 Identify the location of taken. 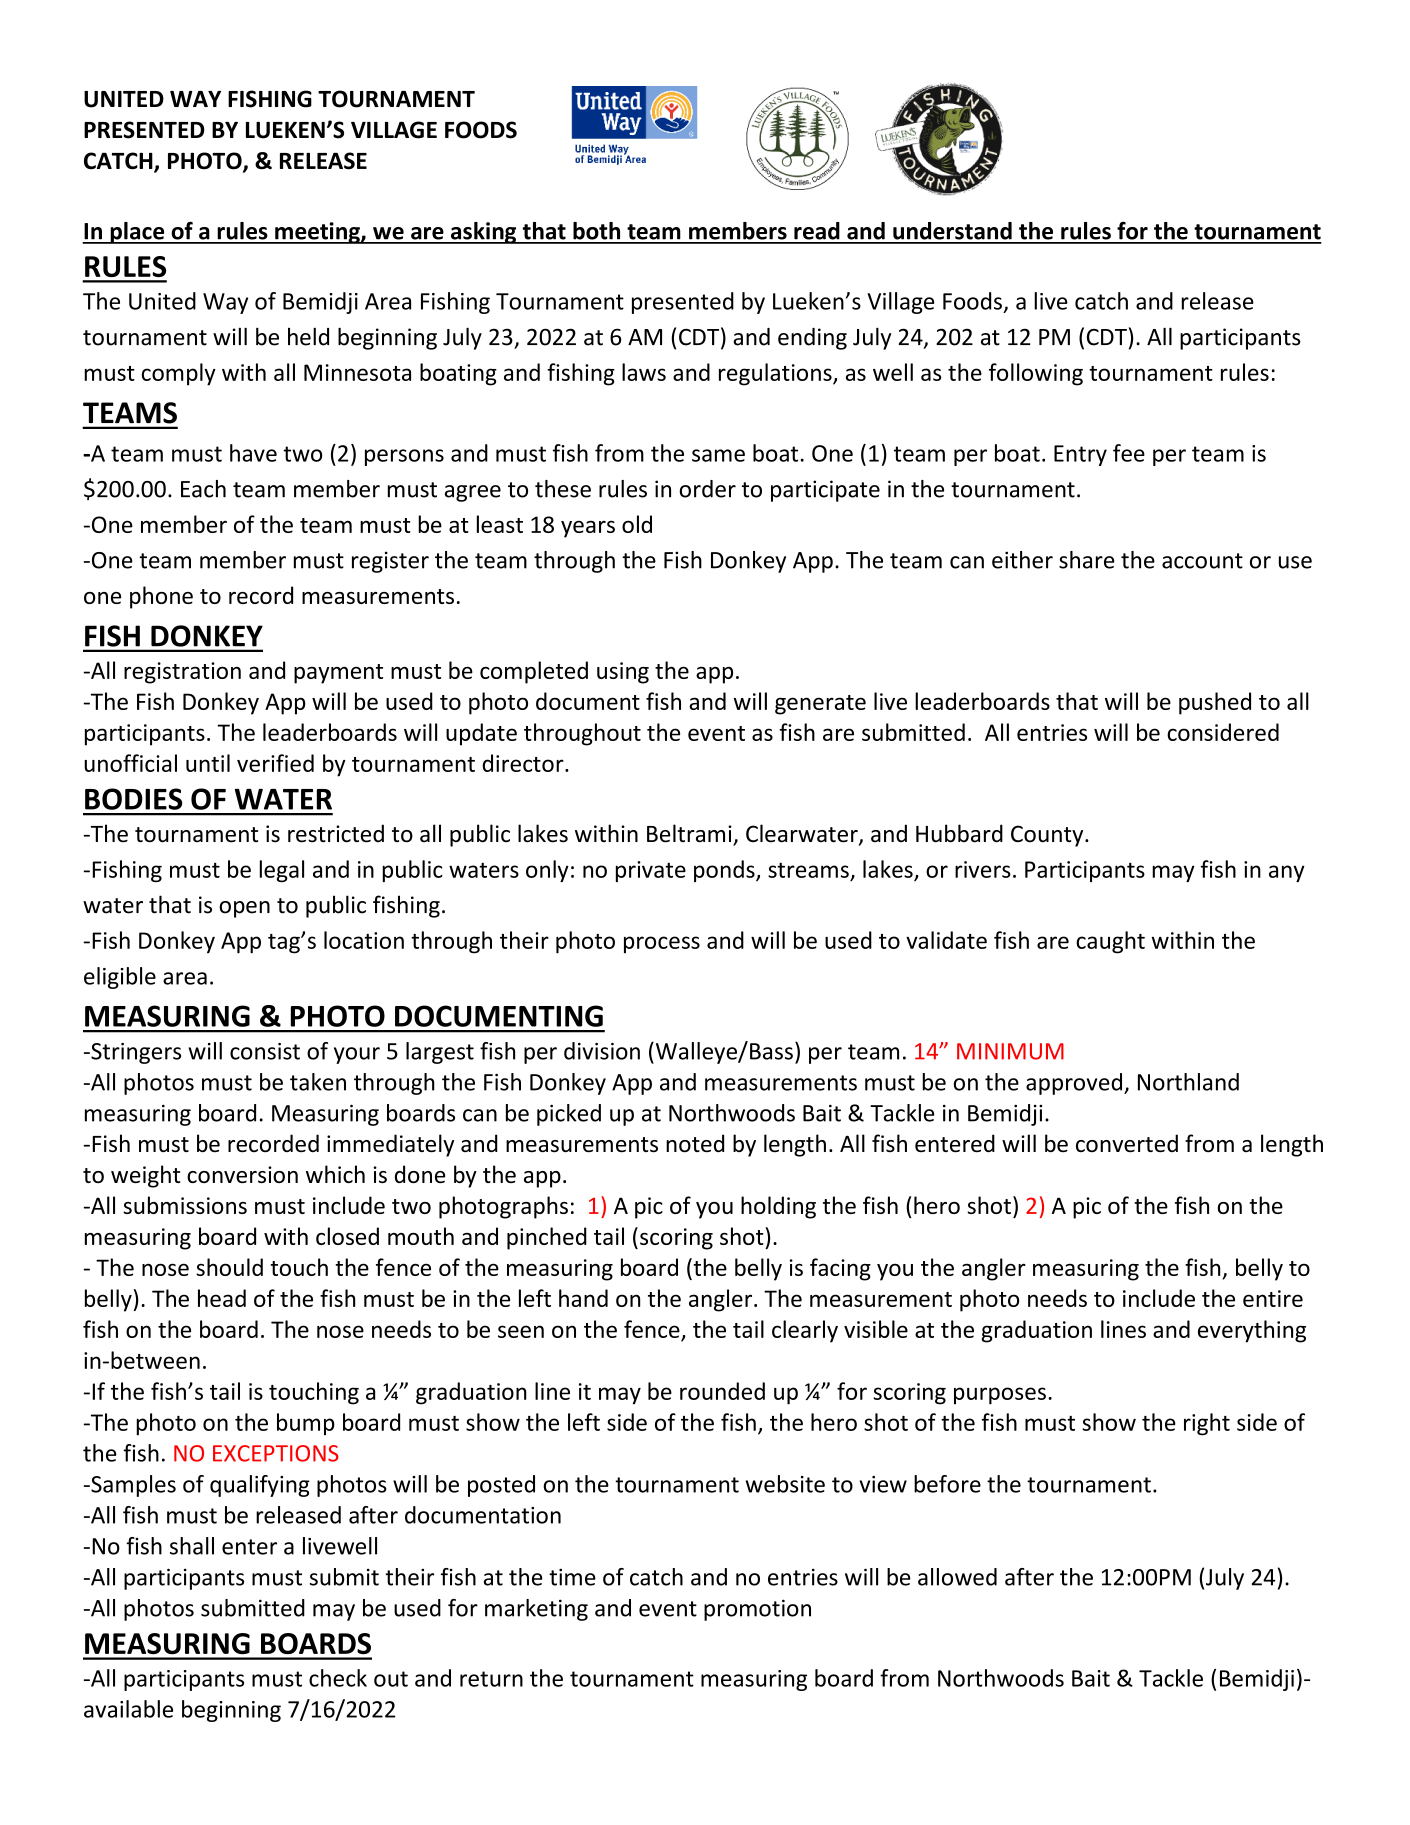
(318, 1082).
